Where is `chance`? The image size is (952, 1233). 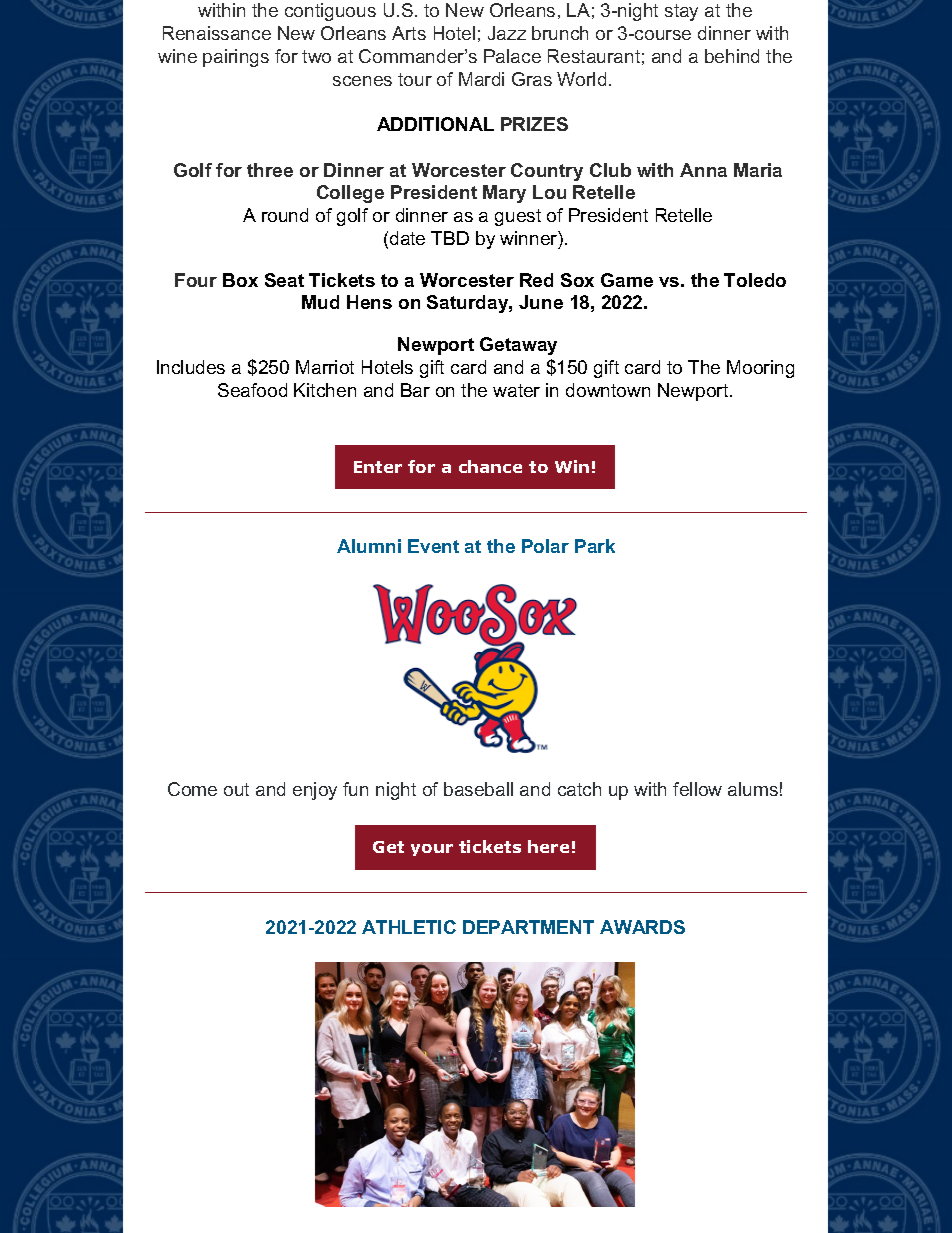 chance is located at coordinates (490, 466).
